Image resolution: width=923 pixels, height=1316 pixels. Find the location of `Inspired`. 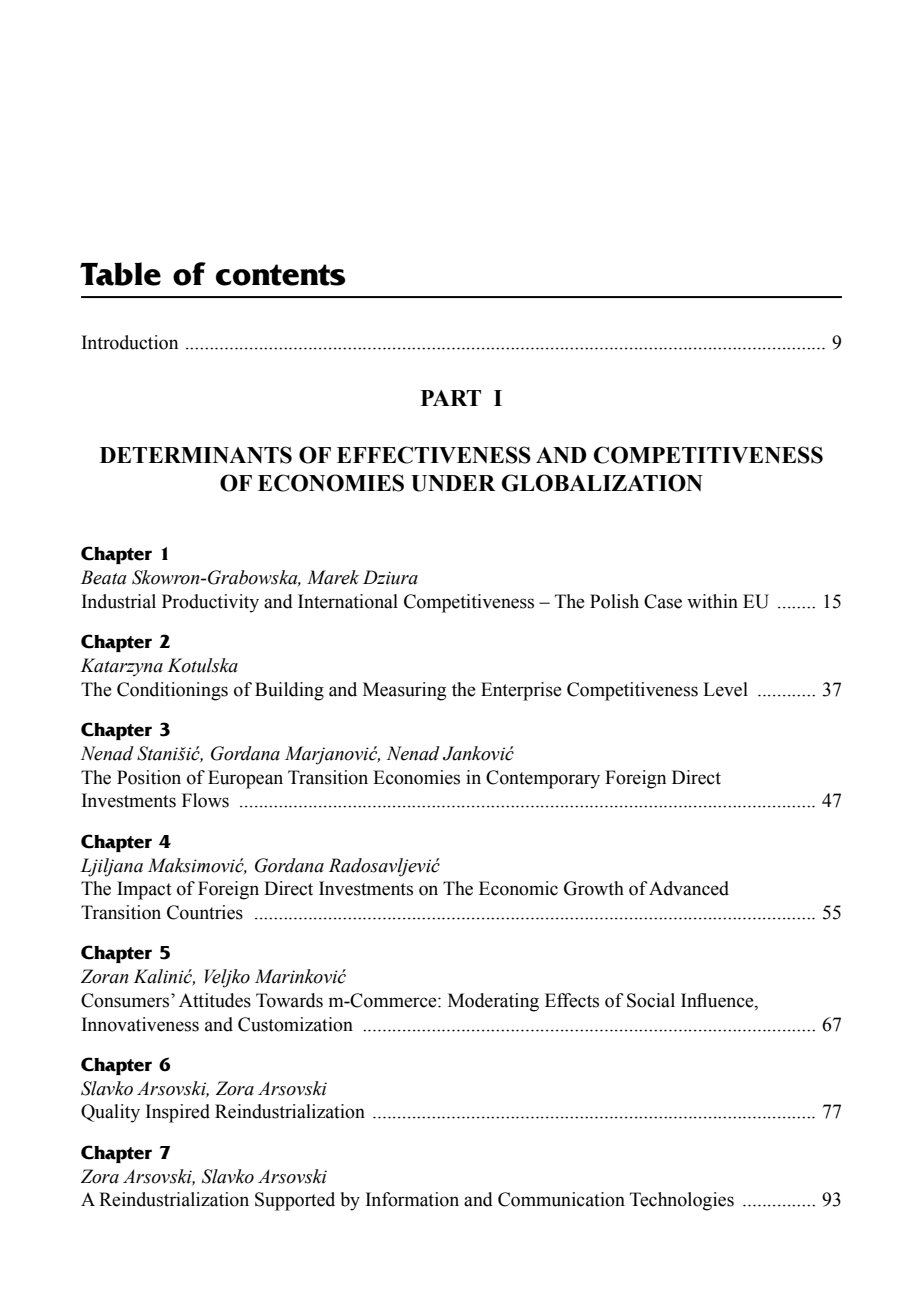

Inspired is located at coordinates (178, 1113).
